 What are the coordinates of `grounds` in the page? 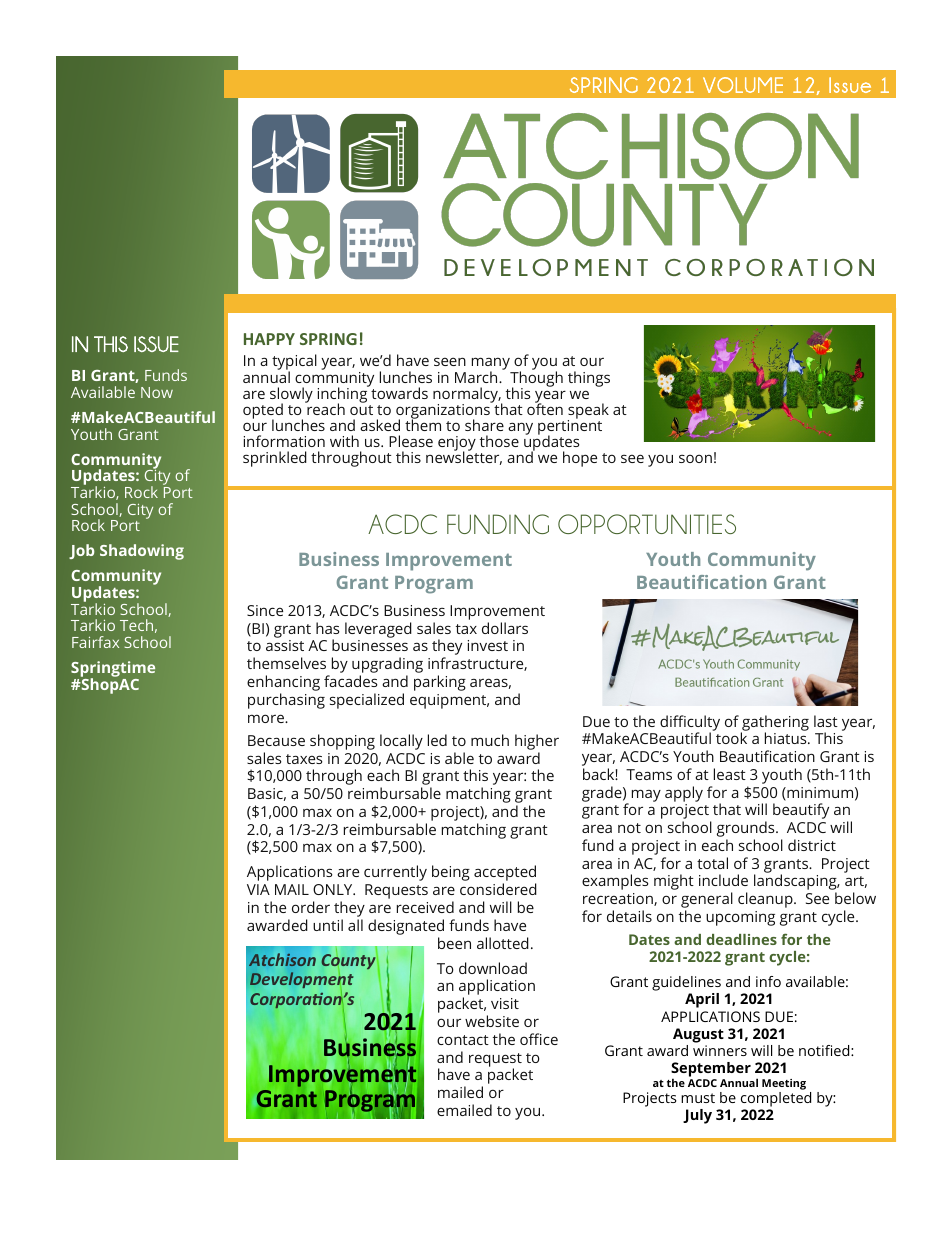 It's located at (747, 830).
